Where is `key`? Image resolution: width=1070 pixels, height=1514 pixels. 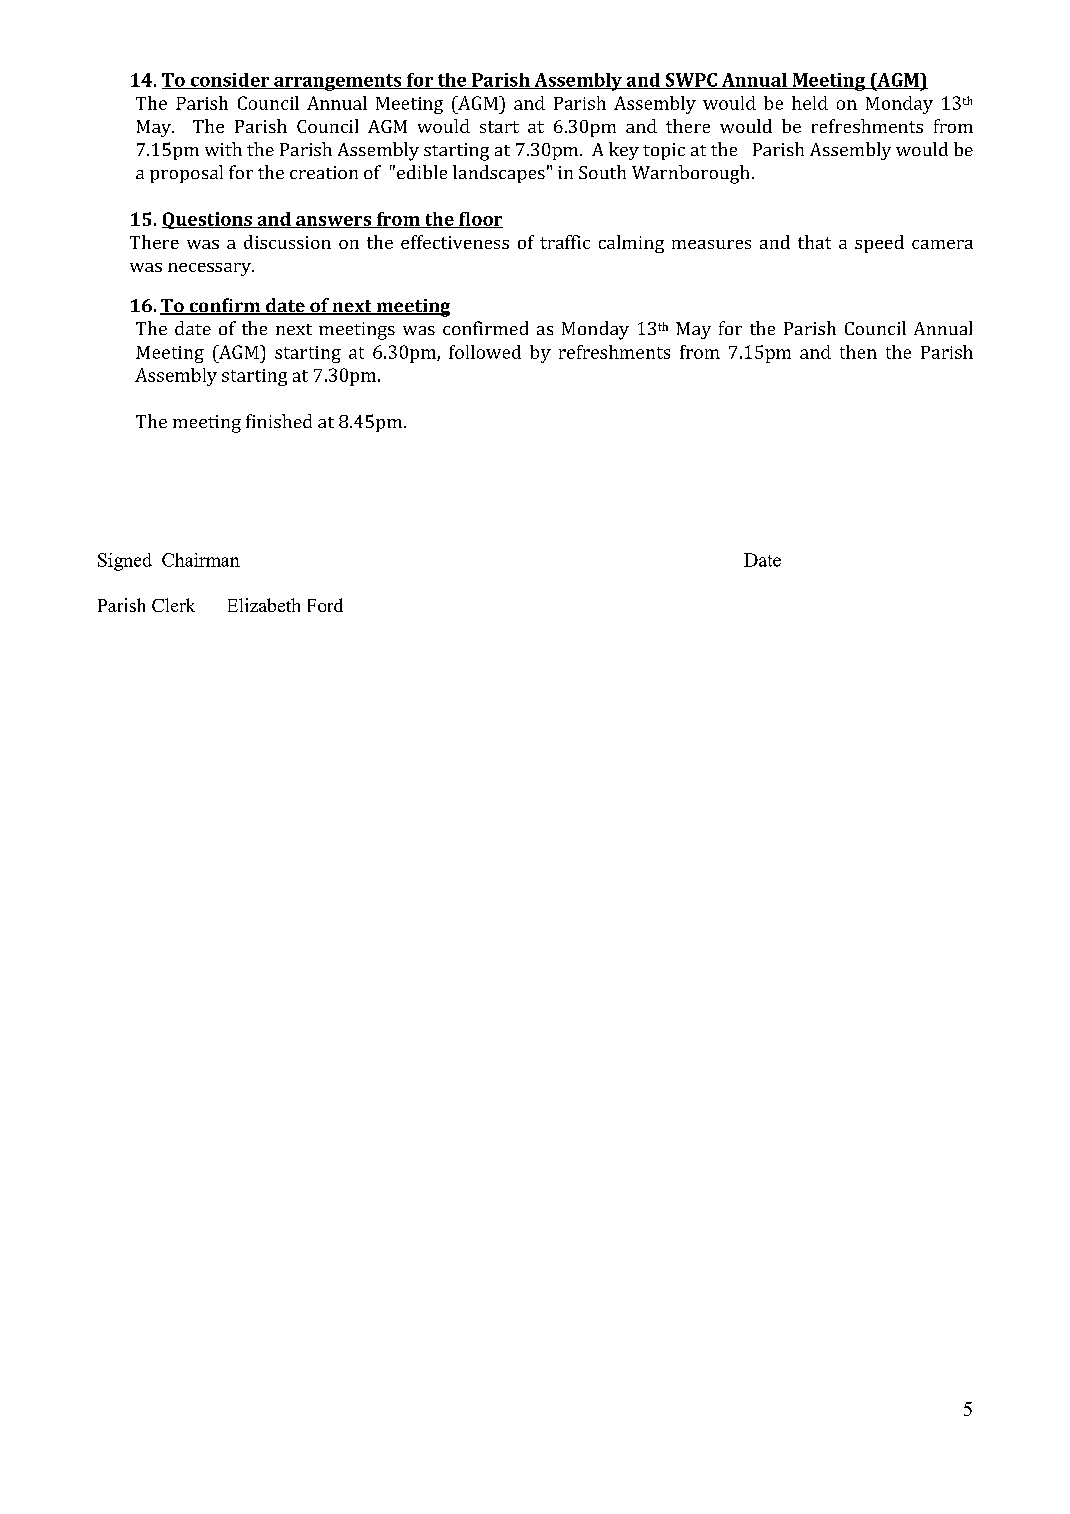
key is located at coordinates (624, 151).
